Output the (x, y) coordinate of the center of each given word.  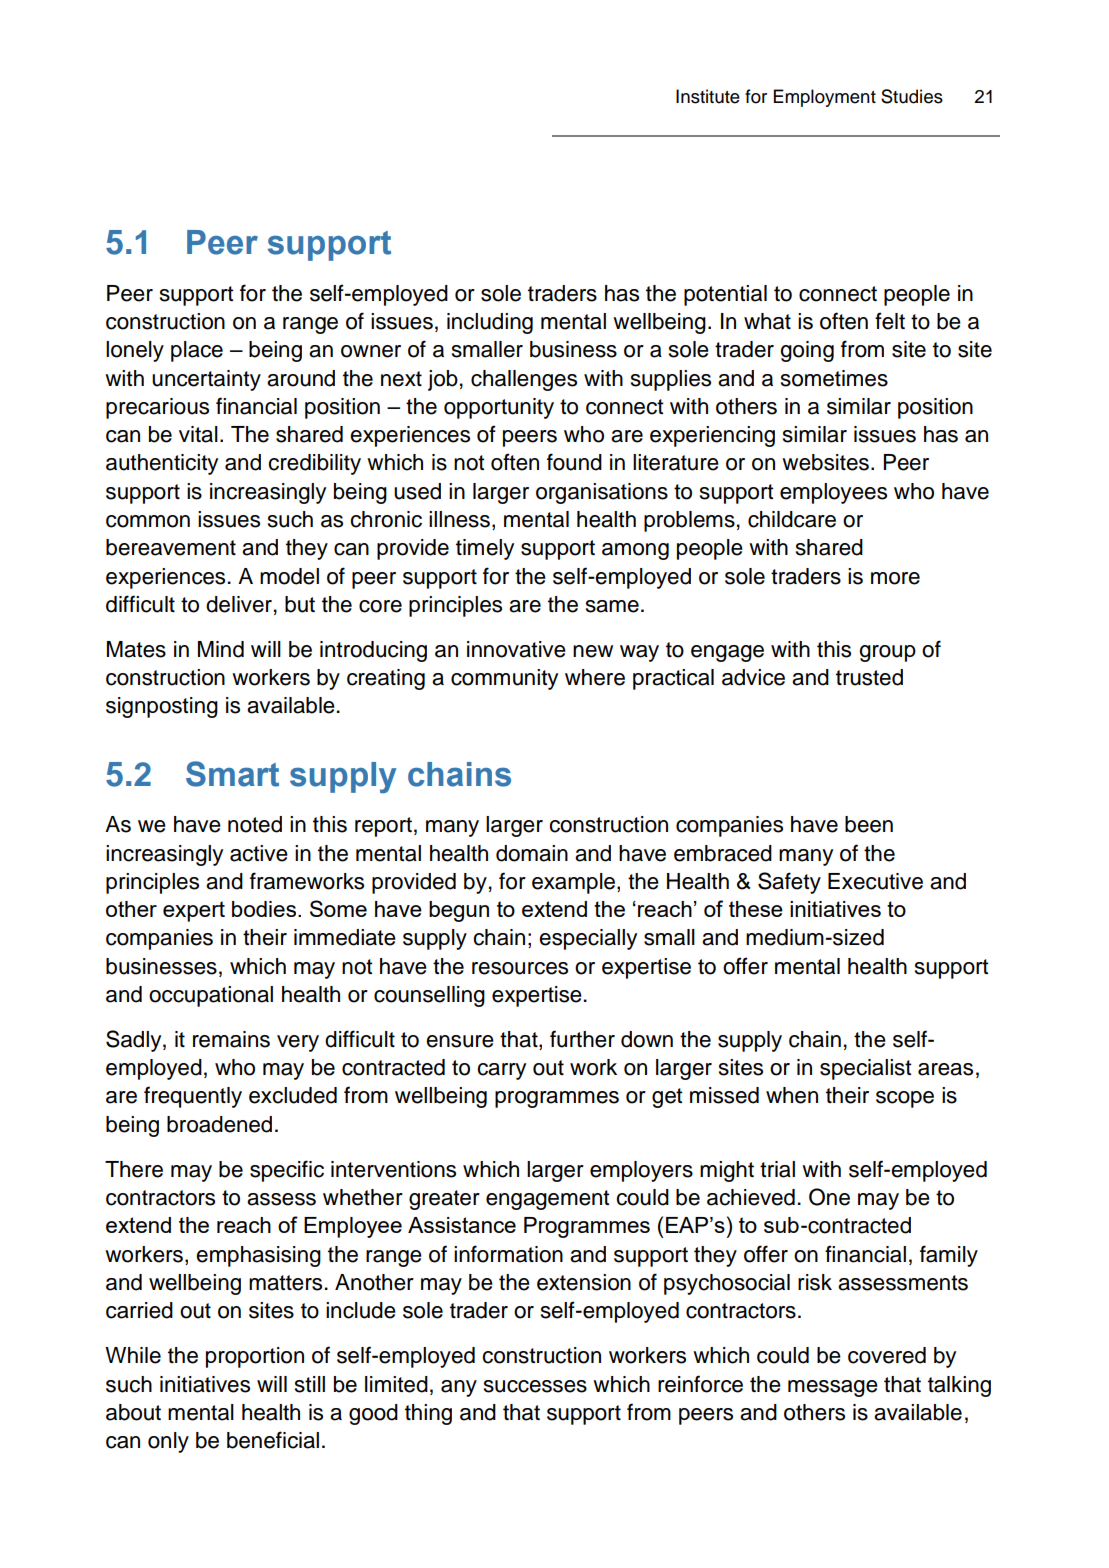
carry (501, 1071)
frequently (193, 1097)
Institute (708, 96)
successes (535, 1386)
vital (198, 434)
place (197, 351)
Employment (825, 98)
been (869, 824)
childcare (792, 519)
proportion (255, 1357)
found (574, 462)
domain (532, 853)
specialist (866, 1069)
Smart (232, 774)
